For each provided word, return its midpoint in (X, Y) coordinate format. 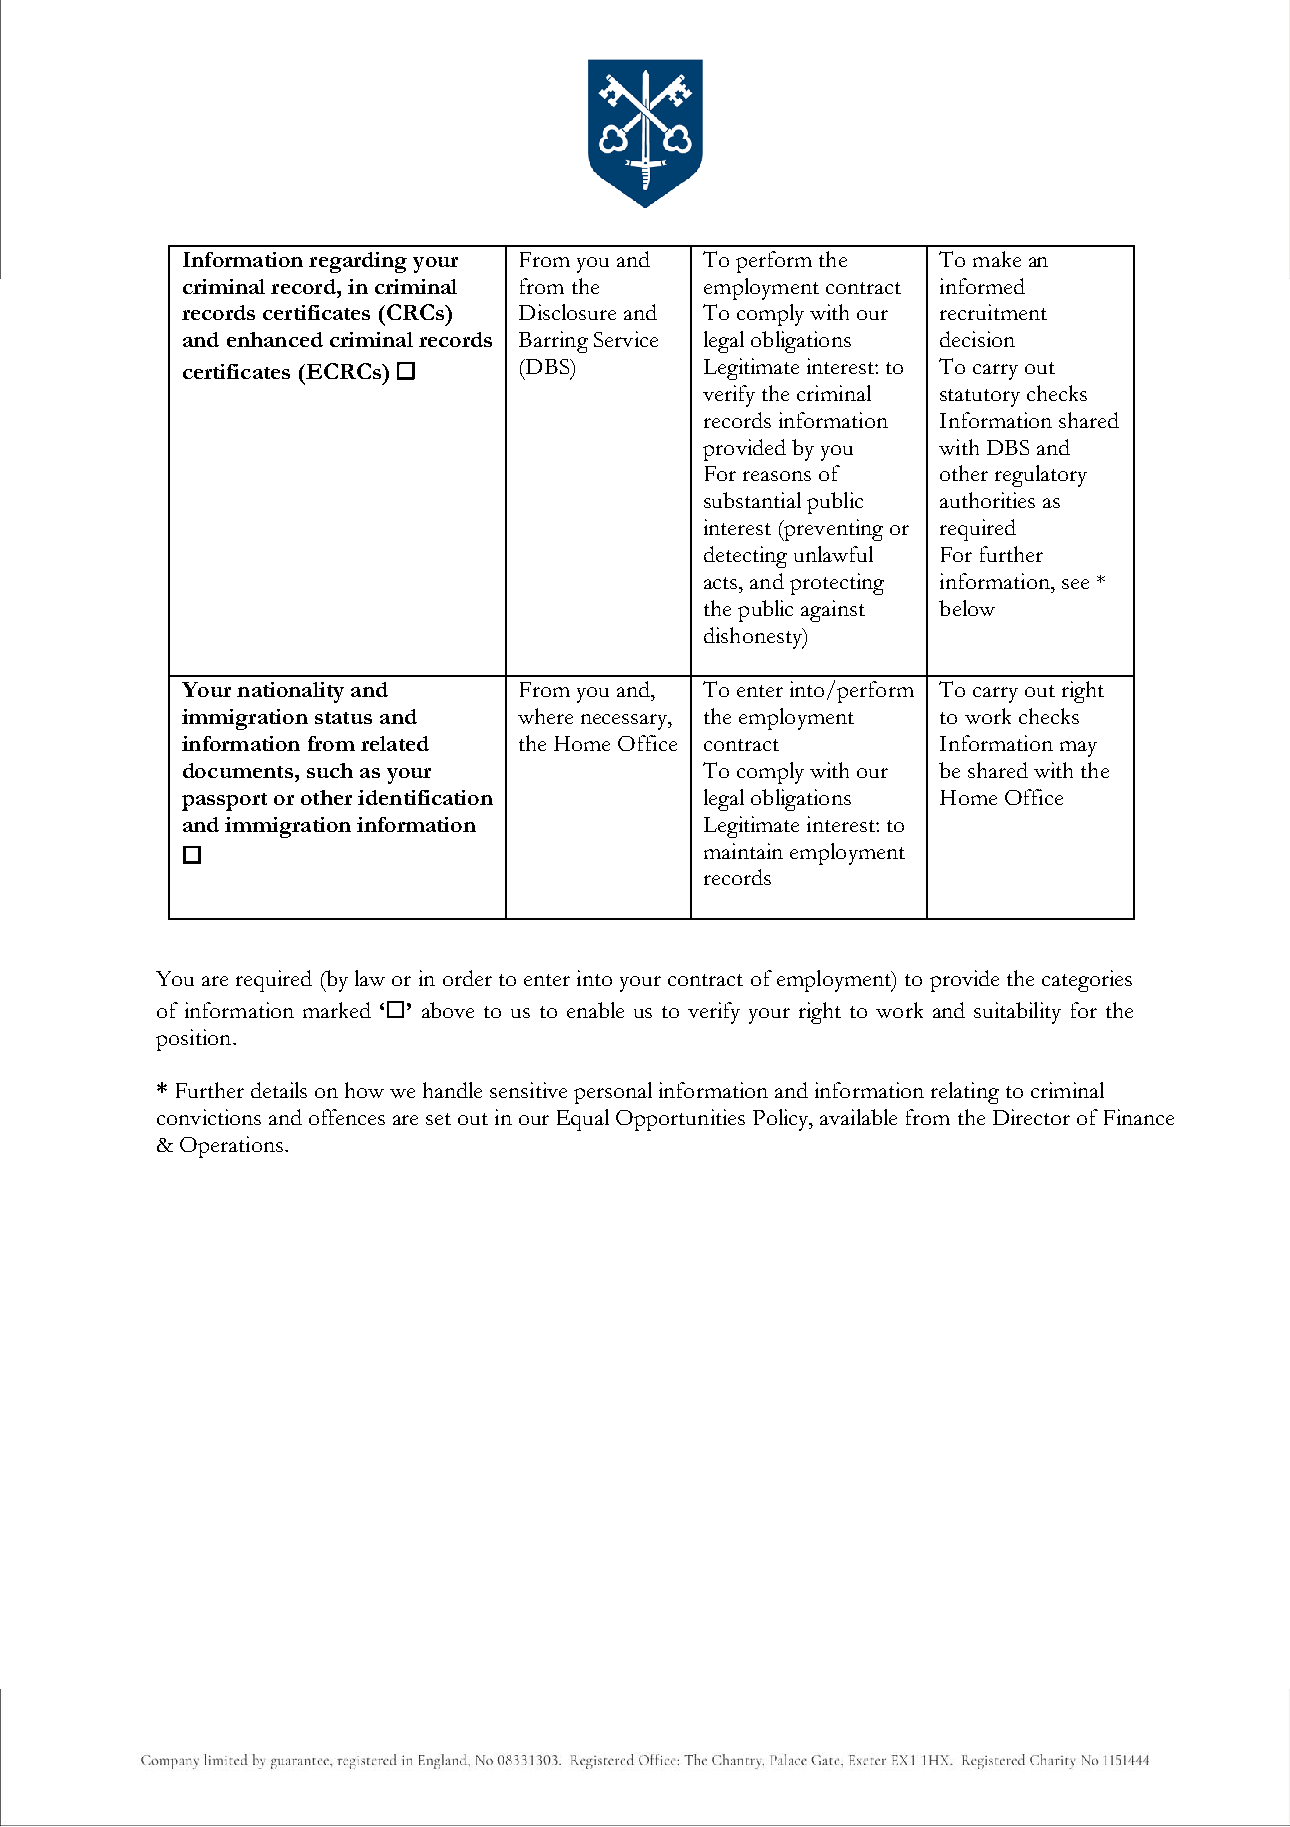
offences (347, 1117)
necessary (625, 722)
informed (982, 286)
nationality (290, 692)
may (1078, 749)
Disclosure (567, 312)
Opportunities (680, 1120)
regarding (358, 262)
